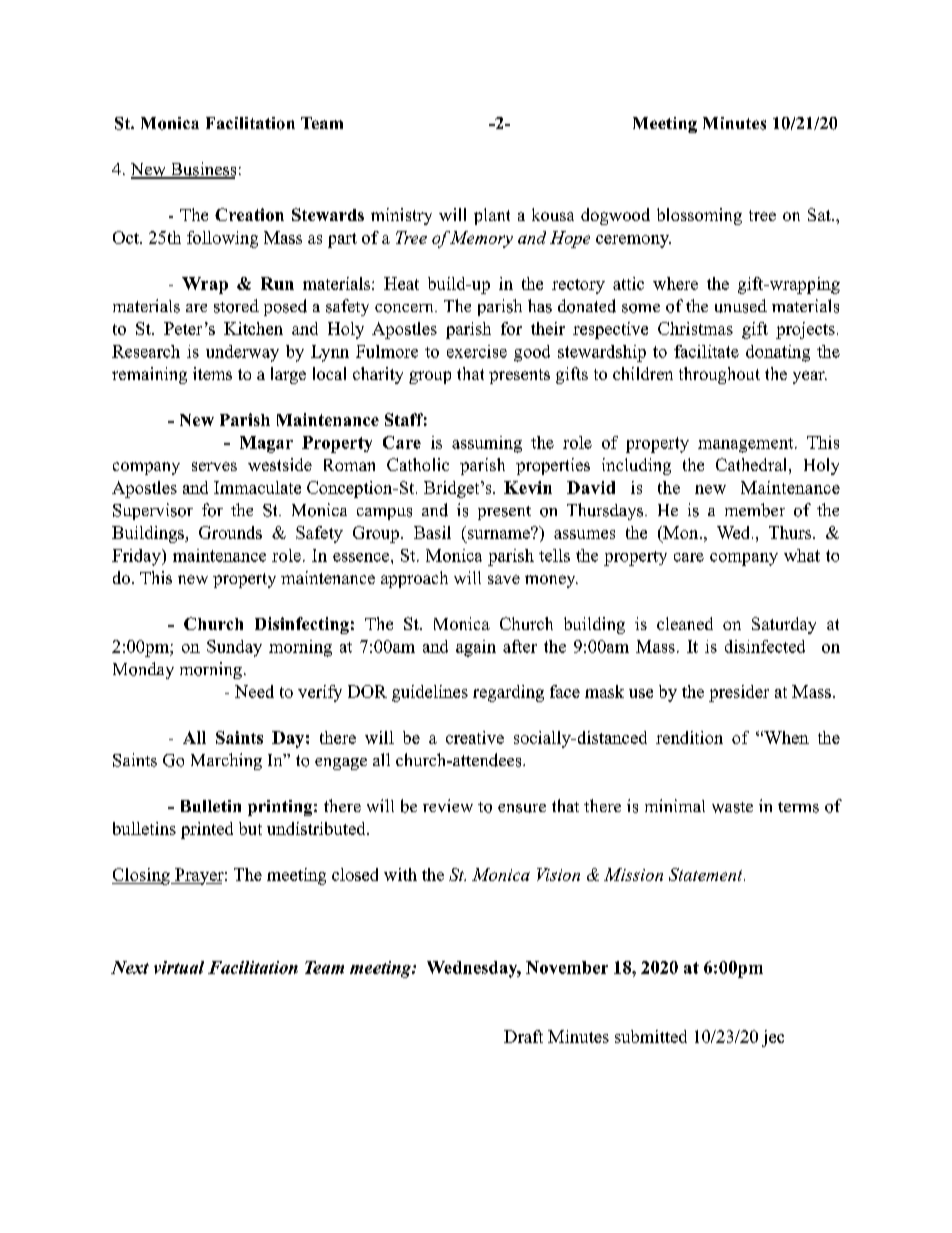 This screenshot has height=1233, width=952. I want to click on Draft, so click(523, 1036).
